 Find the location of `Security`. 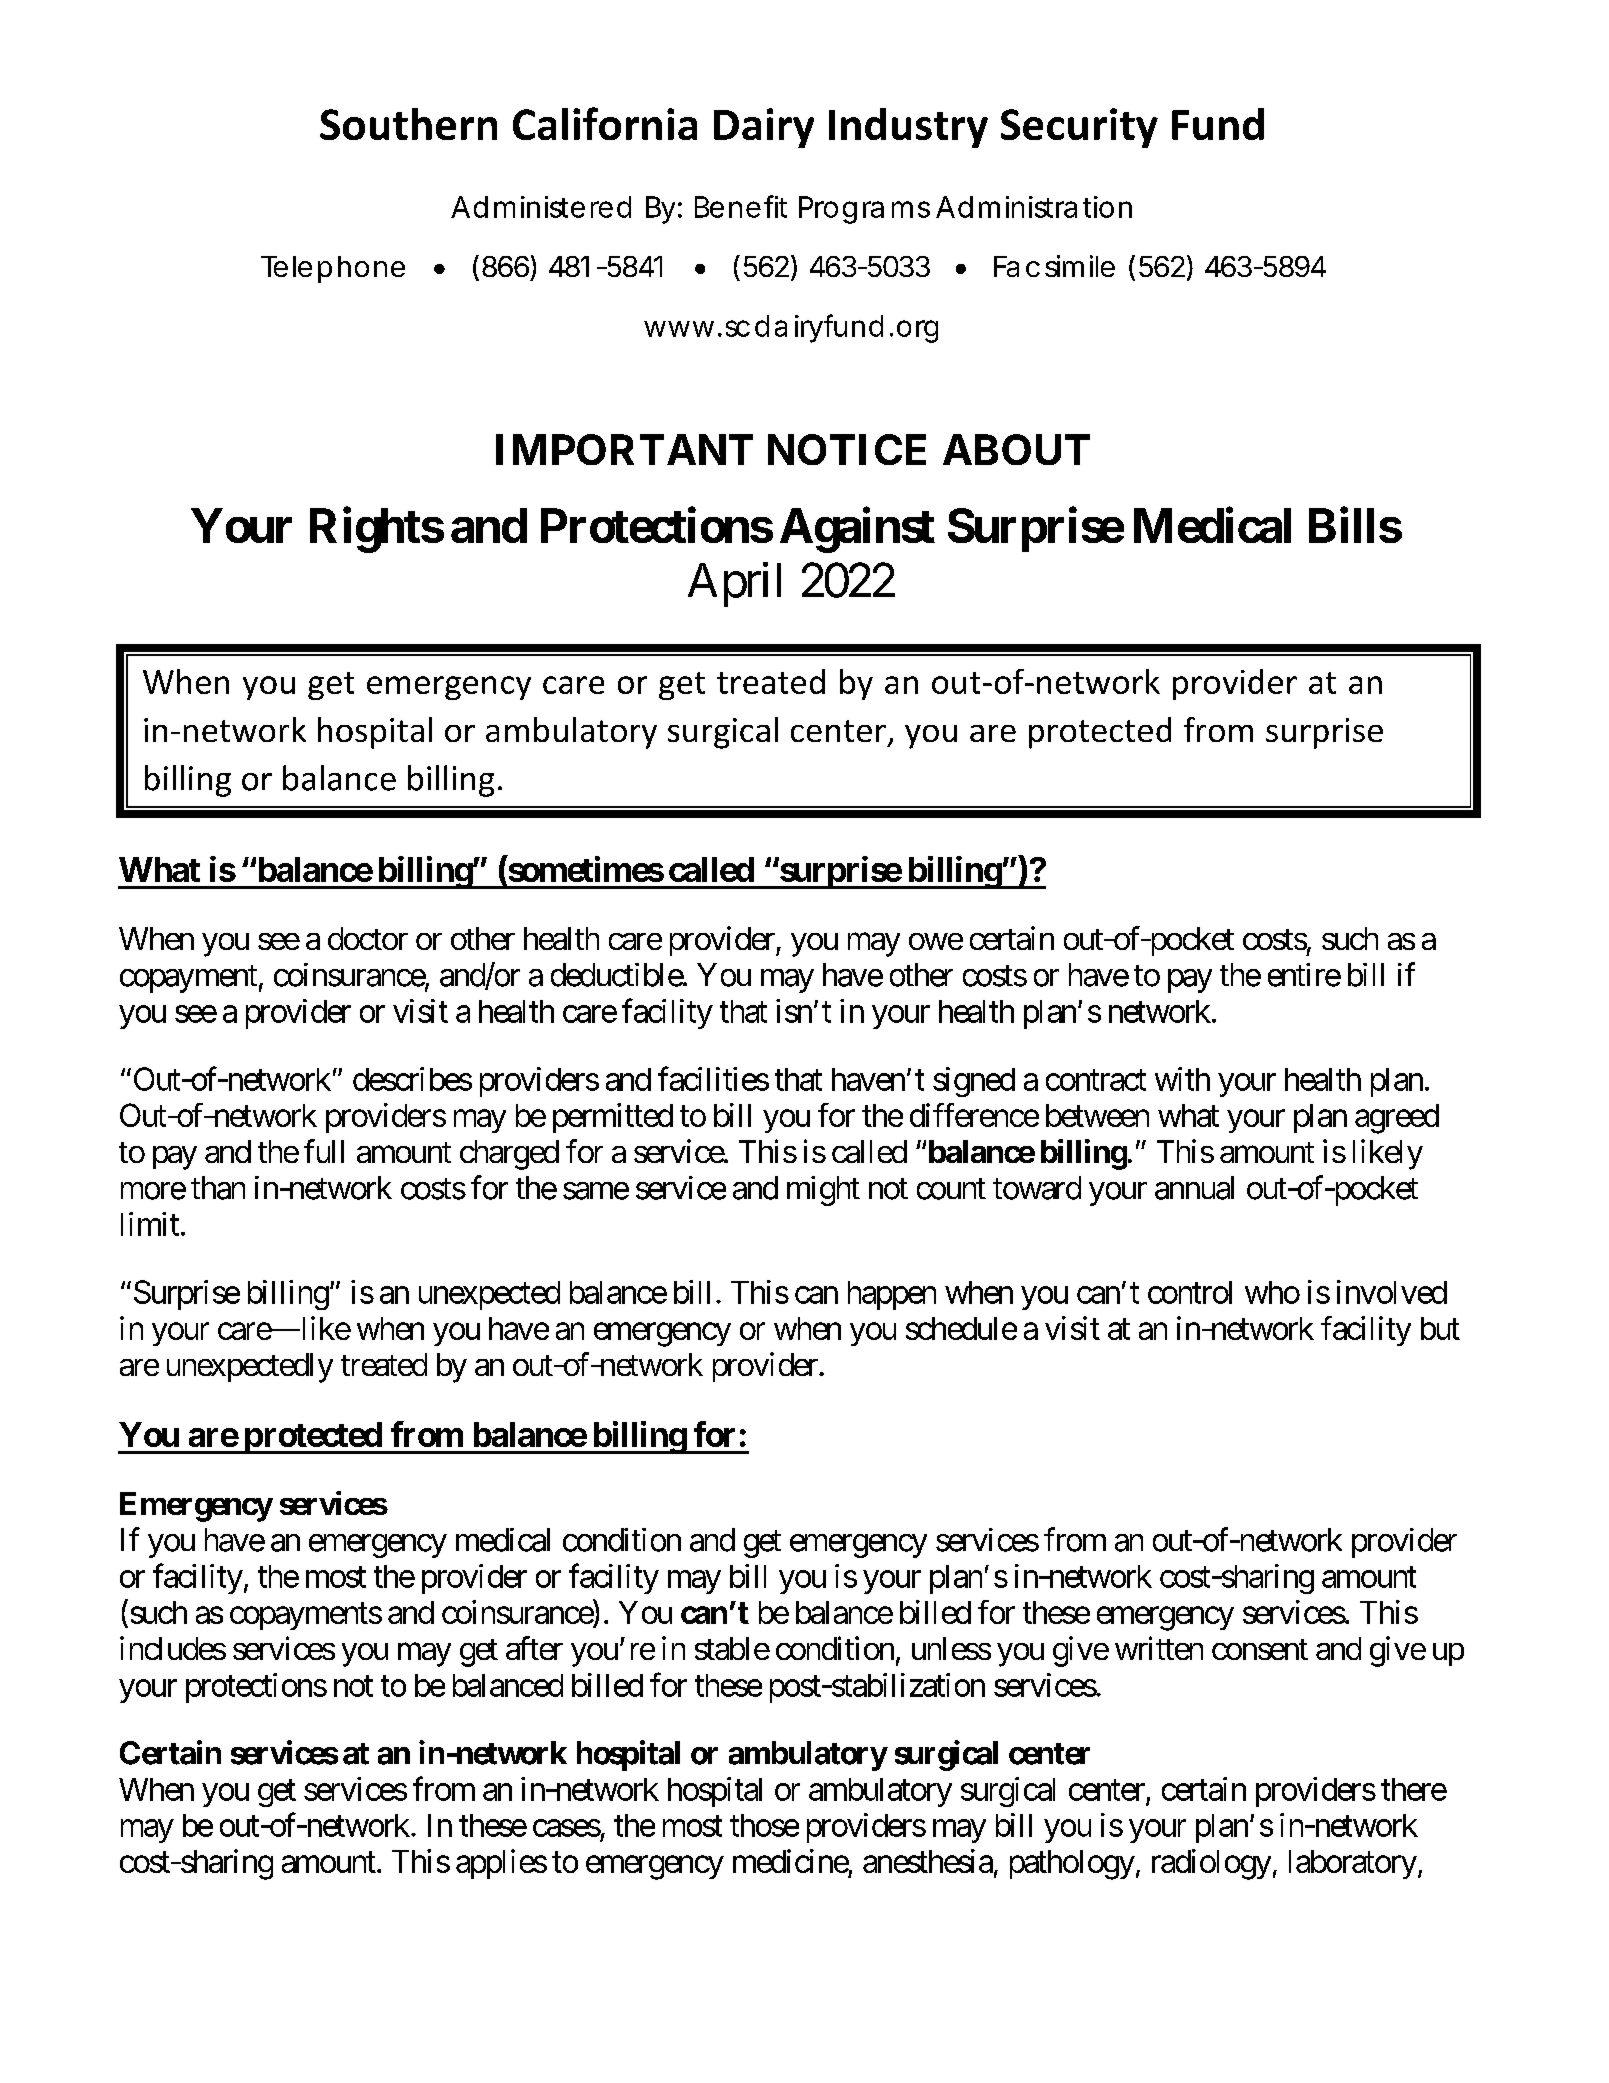

Security is located at coordinates (1079, 128).
